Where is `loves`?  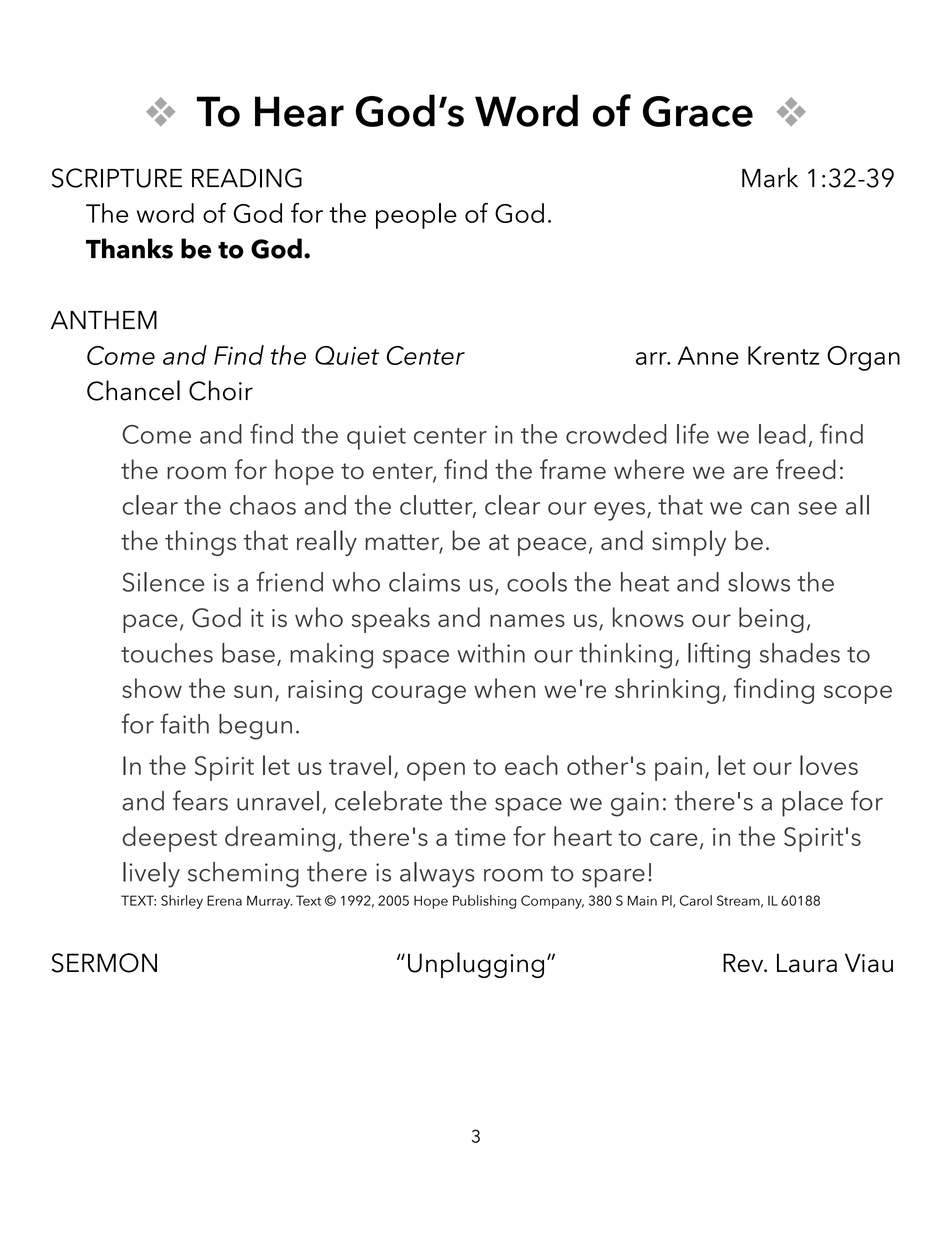
loves is located at coordinates (829, 765).
